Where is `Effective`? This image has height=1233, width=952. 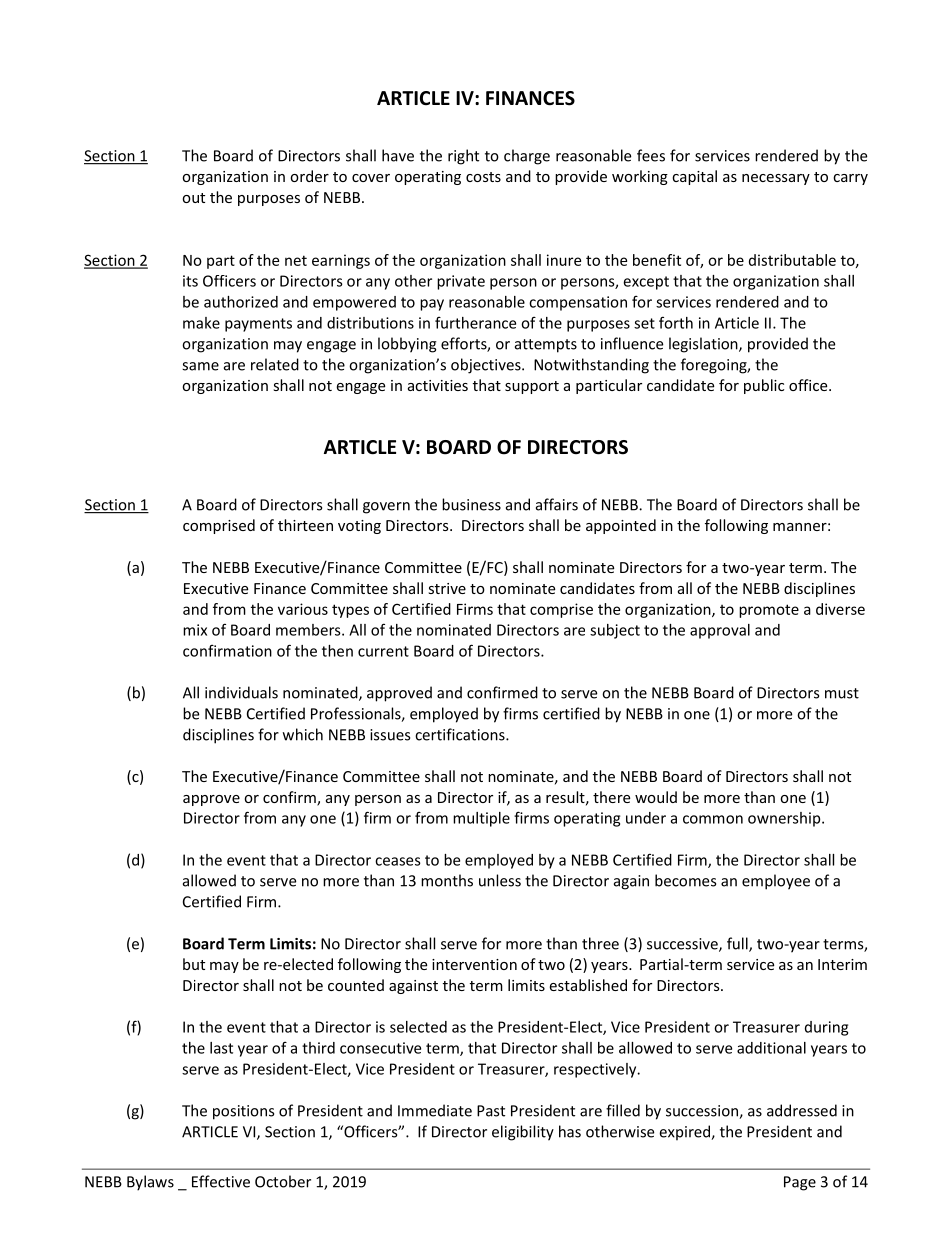 Effective is located at coordinates (221, 1181).
